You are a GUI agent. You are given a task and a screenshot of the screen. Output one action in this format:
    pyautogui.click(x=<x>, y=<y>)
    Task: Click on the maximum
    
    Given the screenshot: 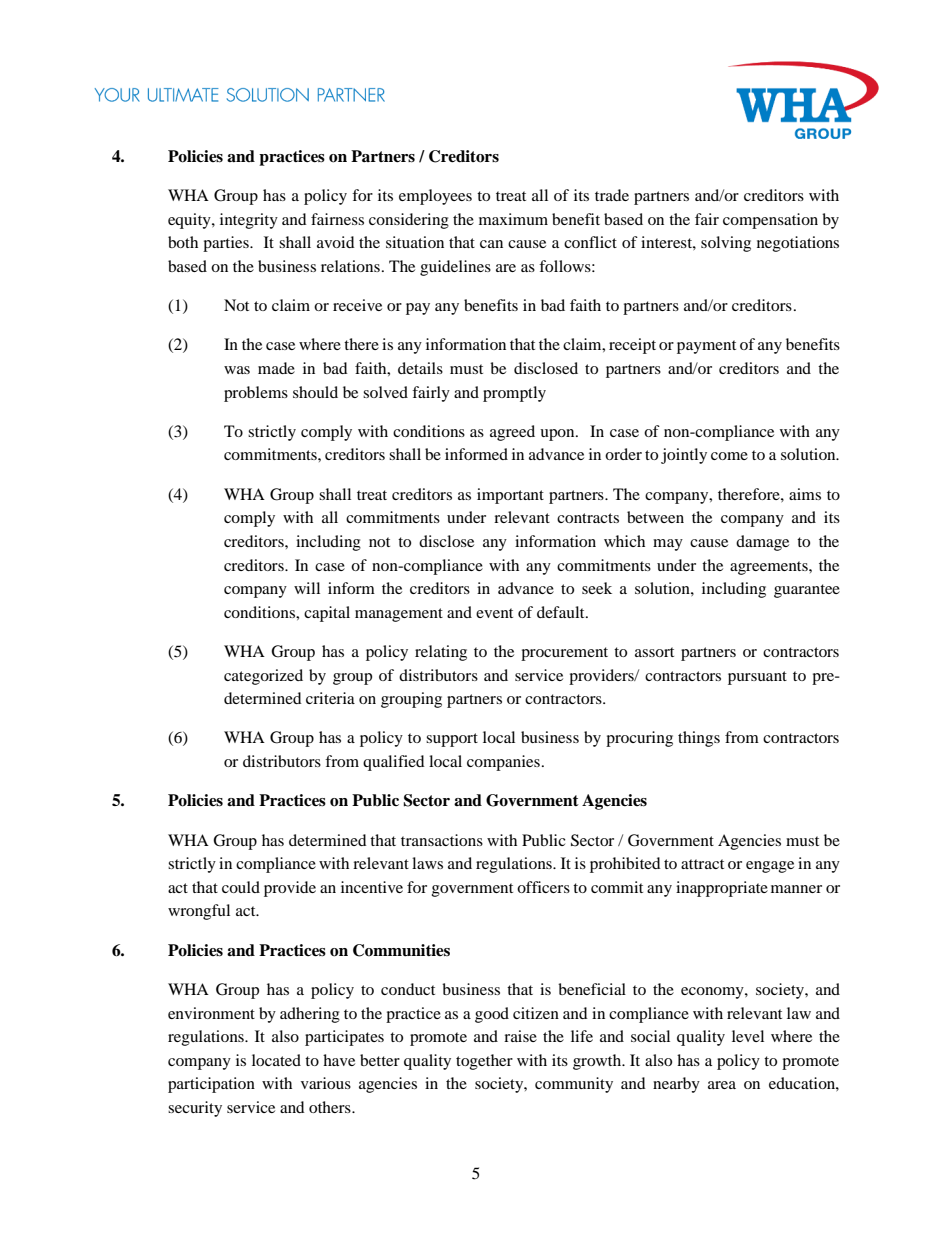 What is the action you would take?
    pyautogui.click(x=513, y=219)
